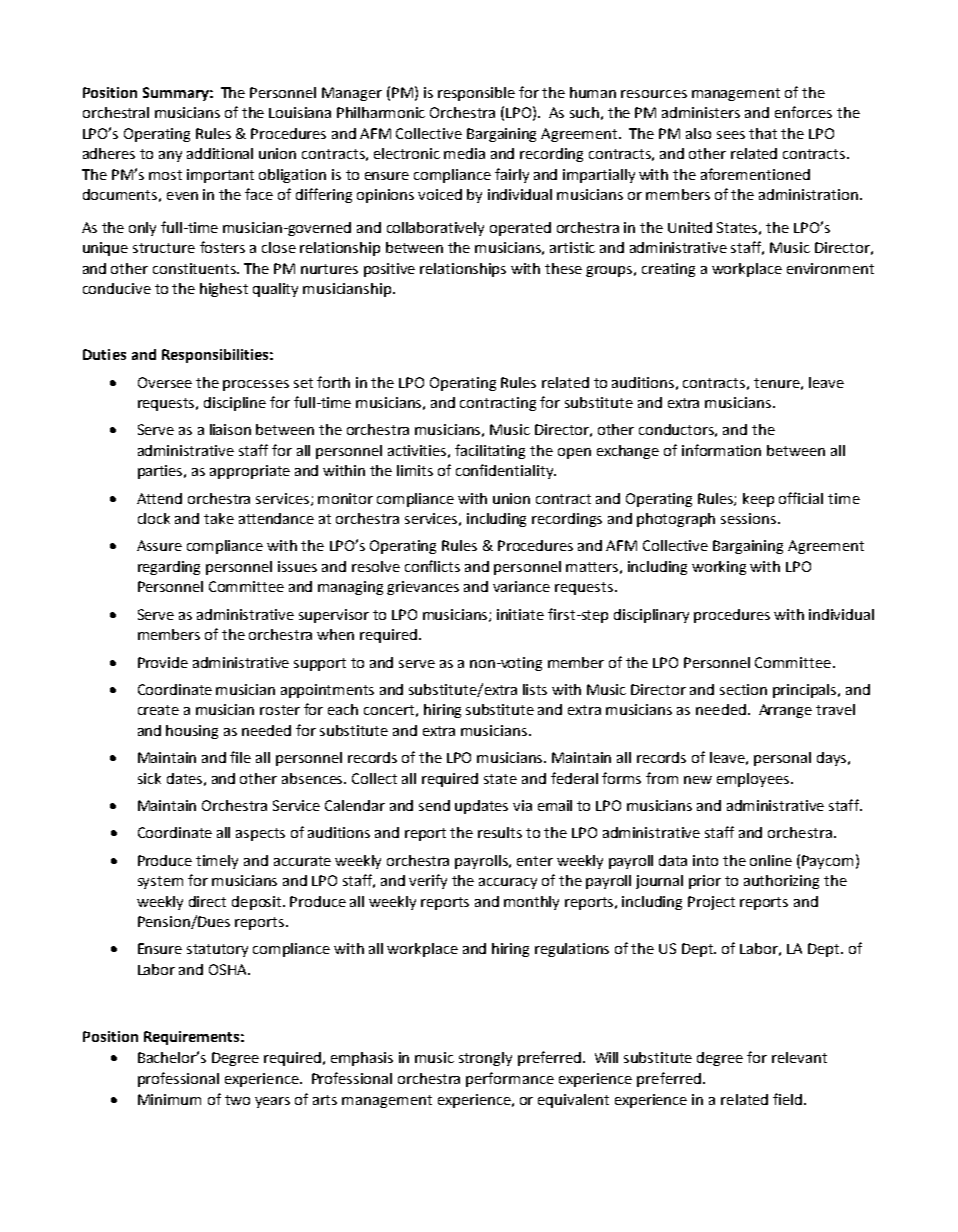  I want to click on that, so click(763, 133).
